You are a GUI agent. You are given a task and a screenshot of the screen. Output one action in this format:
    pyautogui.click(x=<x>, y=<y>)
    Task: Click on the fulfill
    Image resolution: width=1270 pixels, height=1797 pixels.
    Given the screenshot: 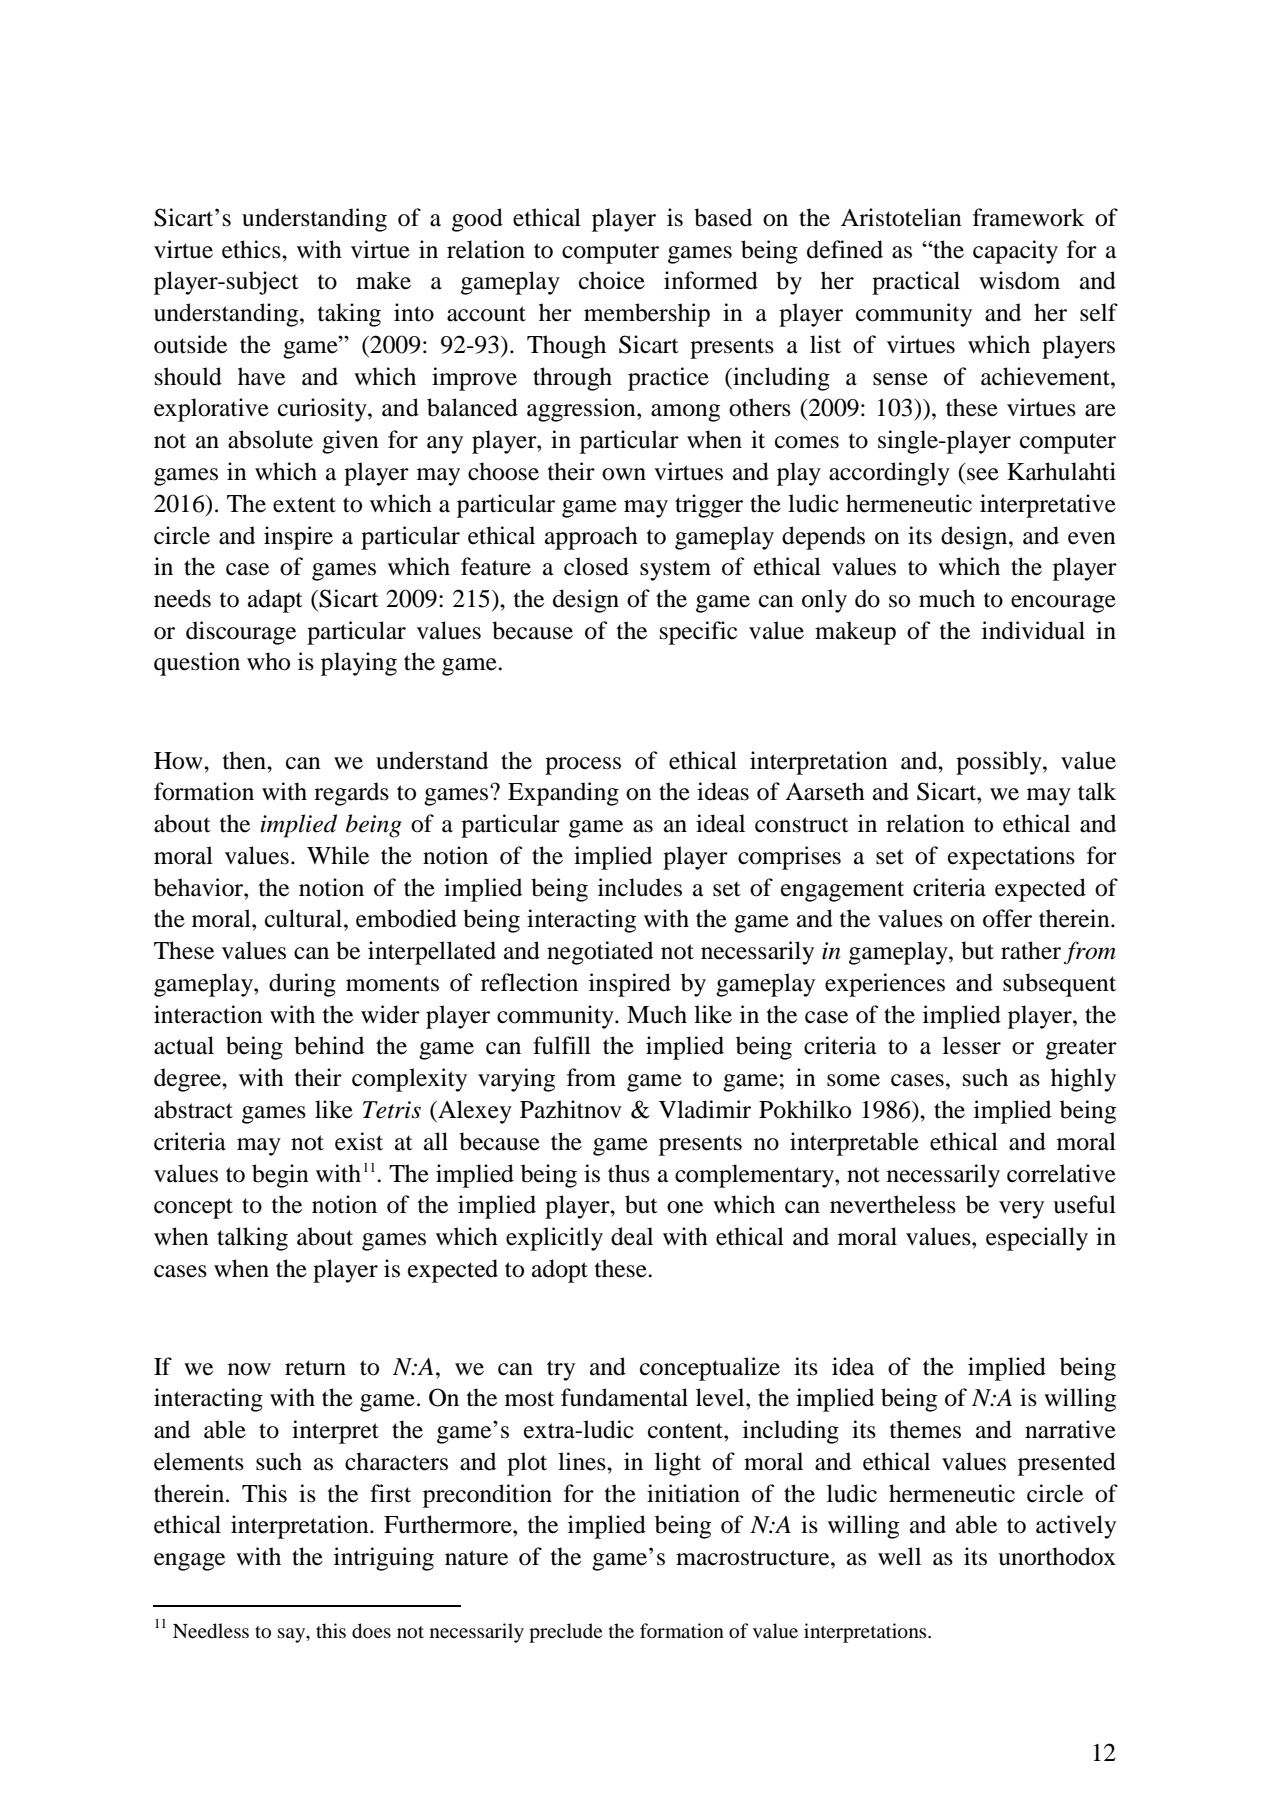 What is the action you would take?
    pyautogui.click(x=562, y=1045)
